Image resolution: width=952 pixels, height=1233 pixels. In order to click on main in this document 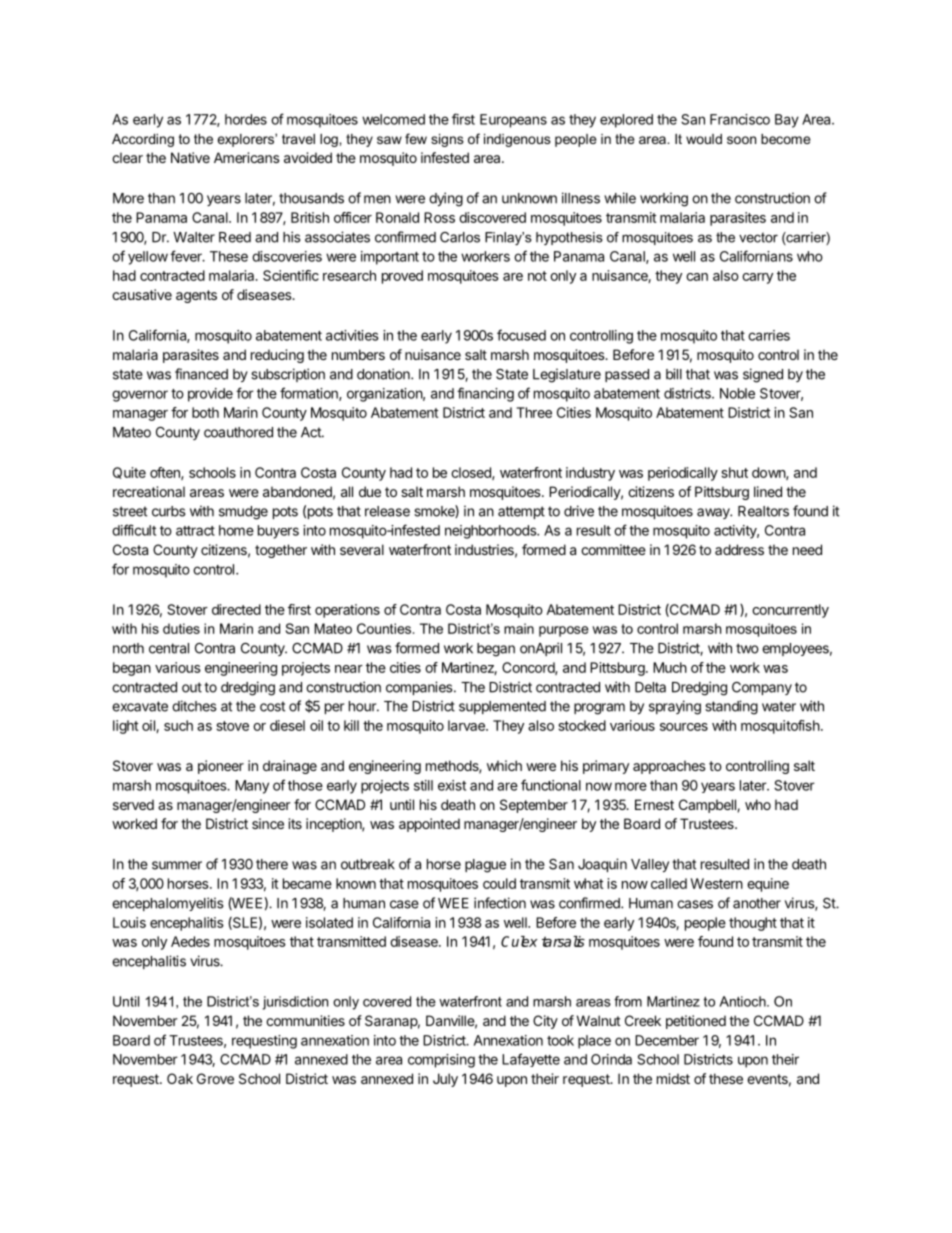, I will do `click(519, 628)`.
